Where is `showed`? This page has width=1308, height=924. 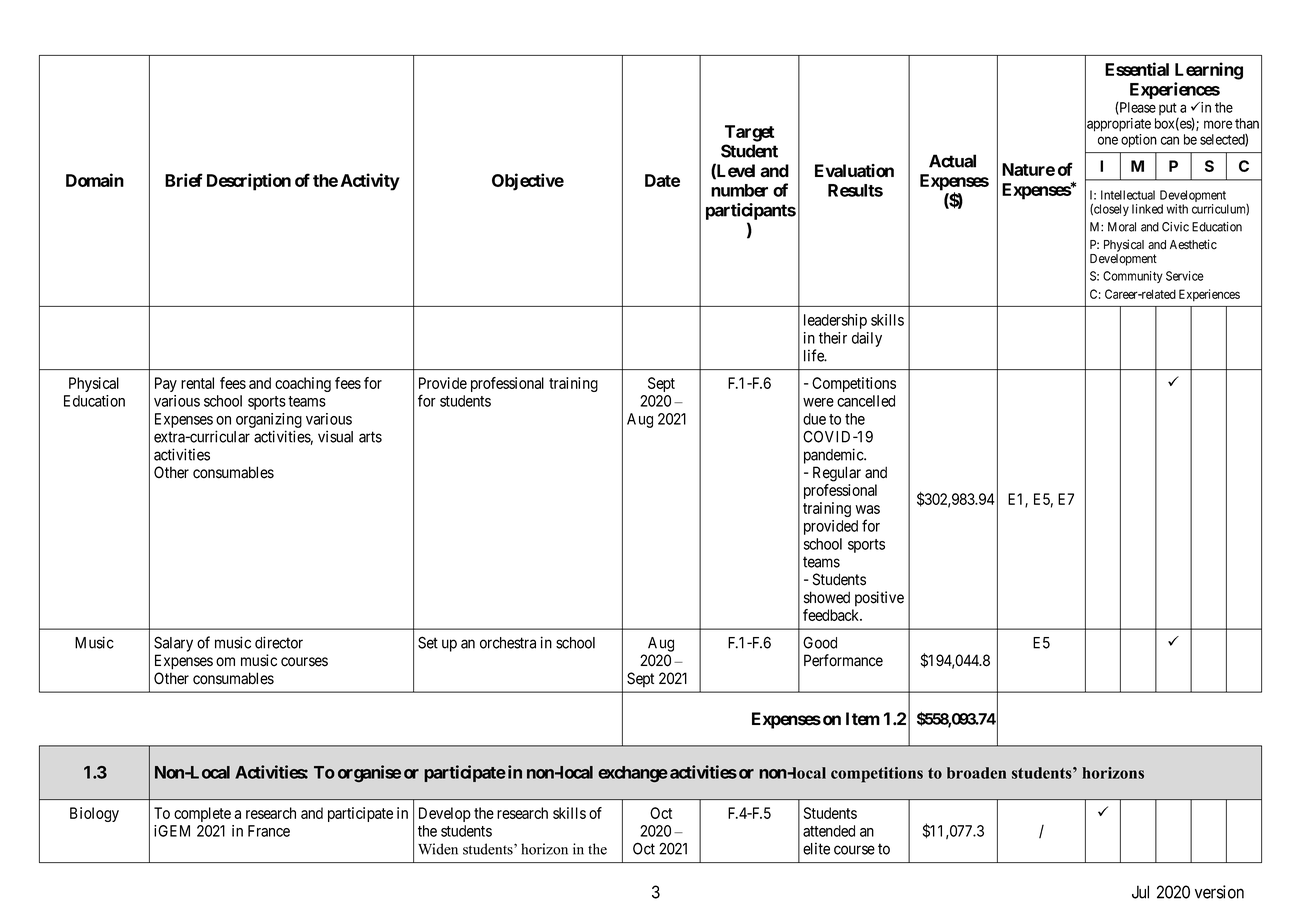 showed is located at coordinates (827, 597).
